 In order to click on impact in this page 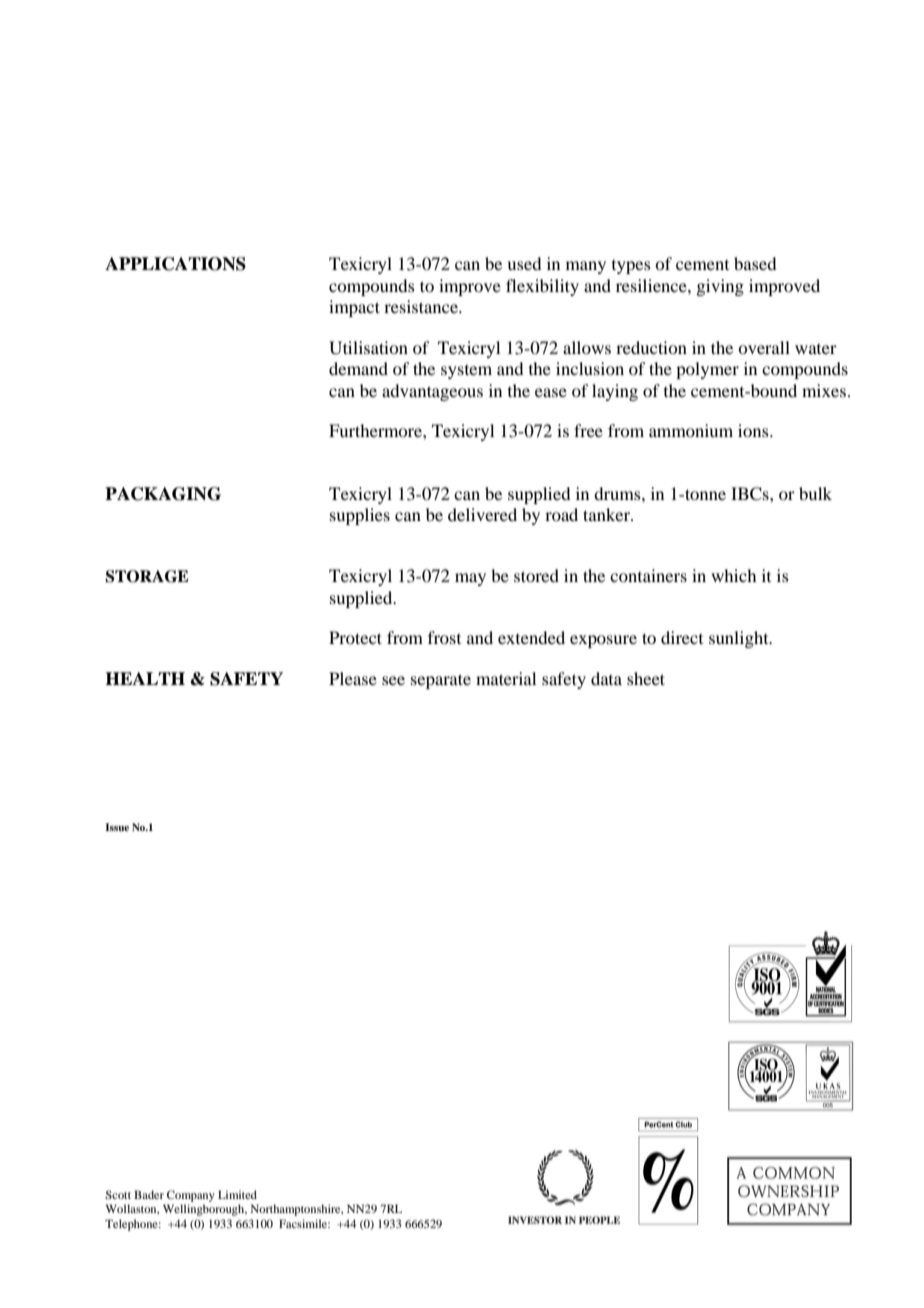, I will do `click(354, 308)`.
